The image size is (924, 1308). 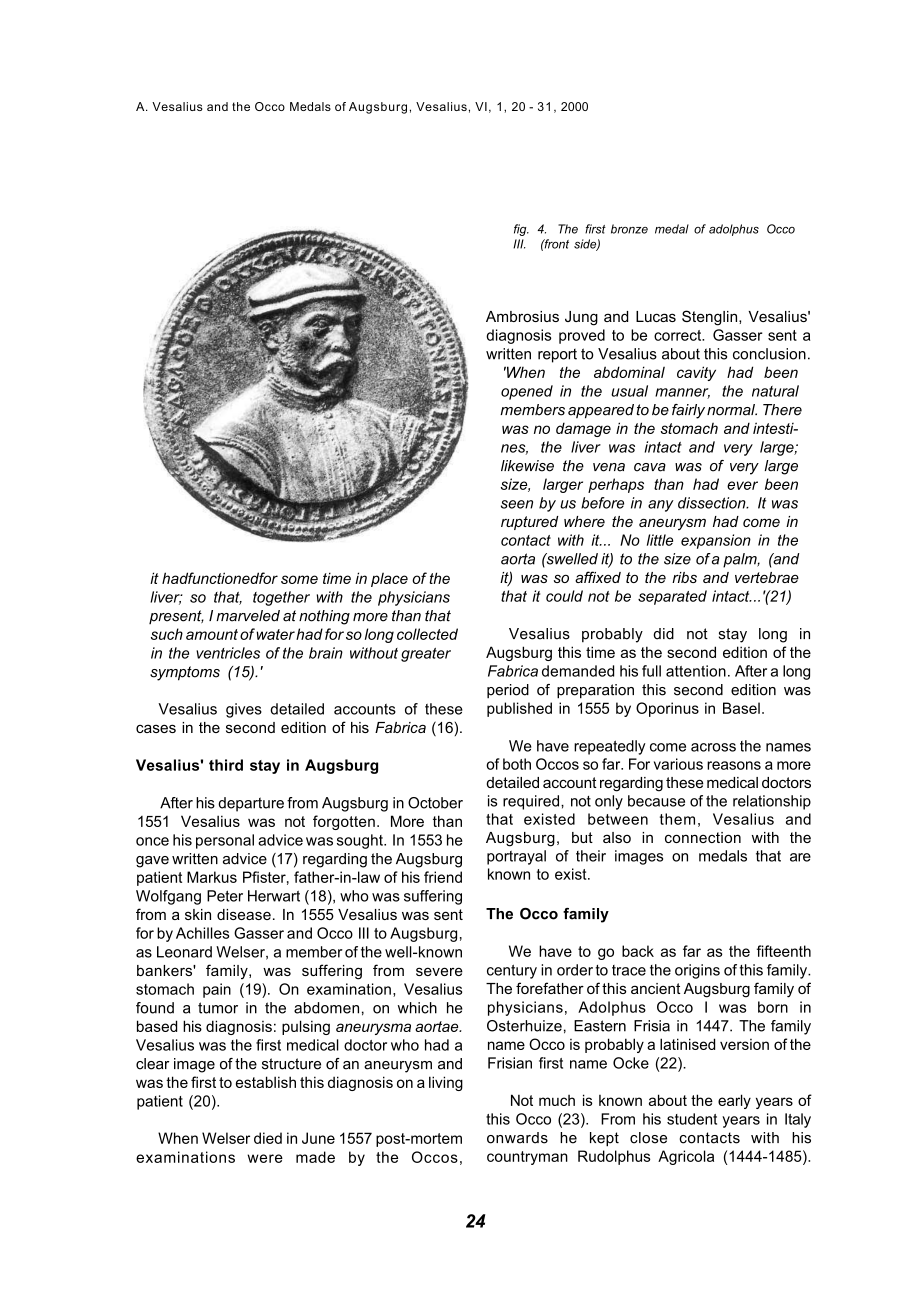 What do you see at coordinates (508, 691) in the image?
I see `period` at bounding box center [508, 691].
